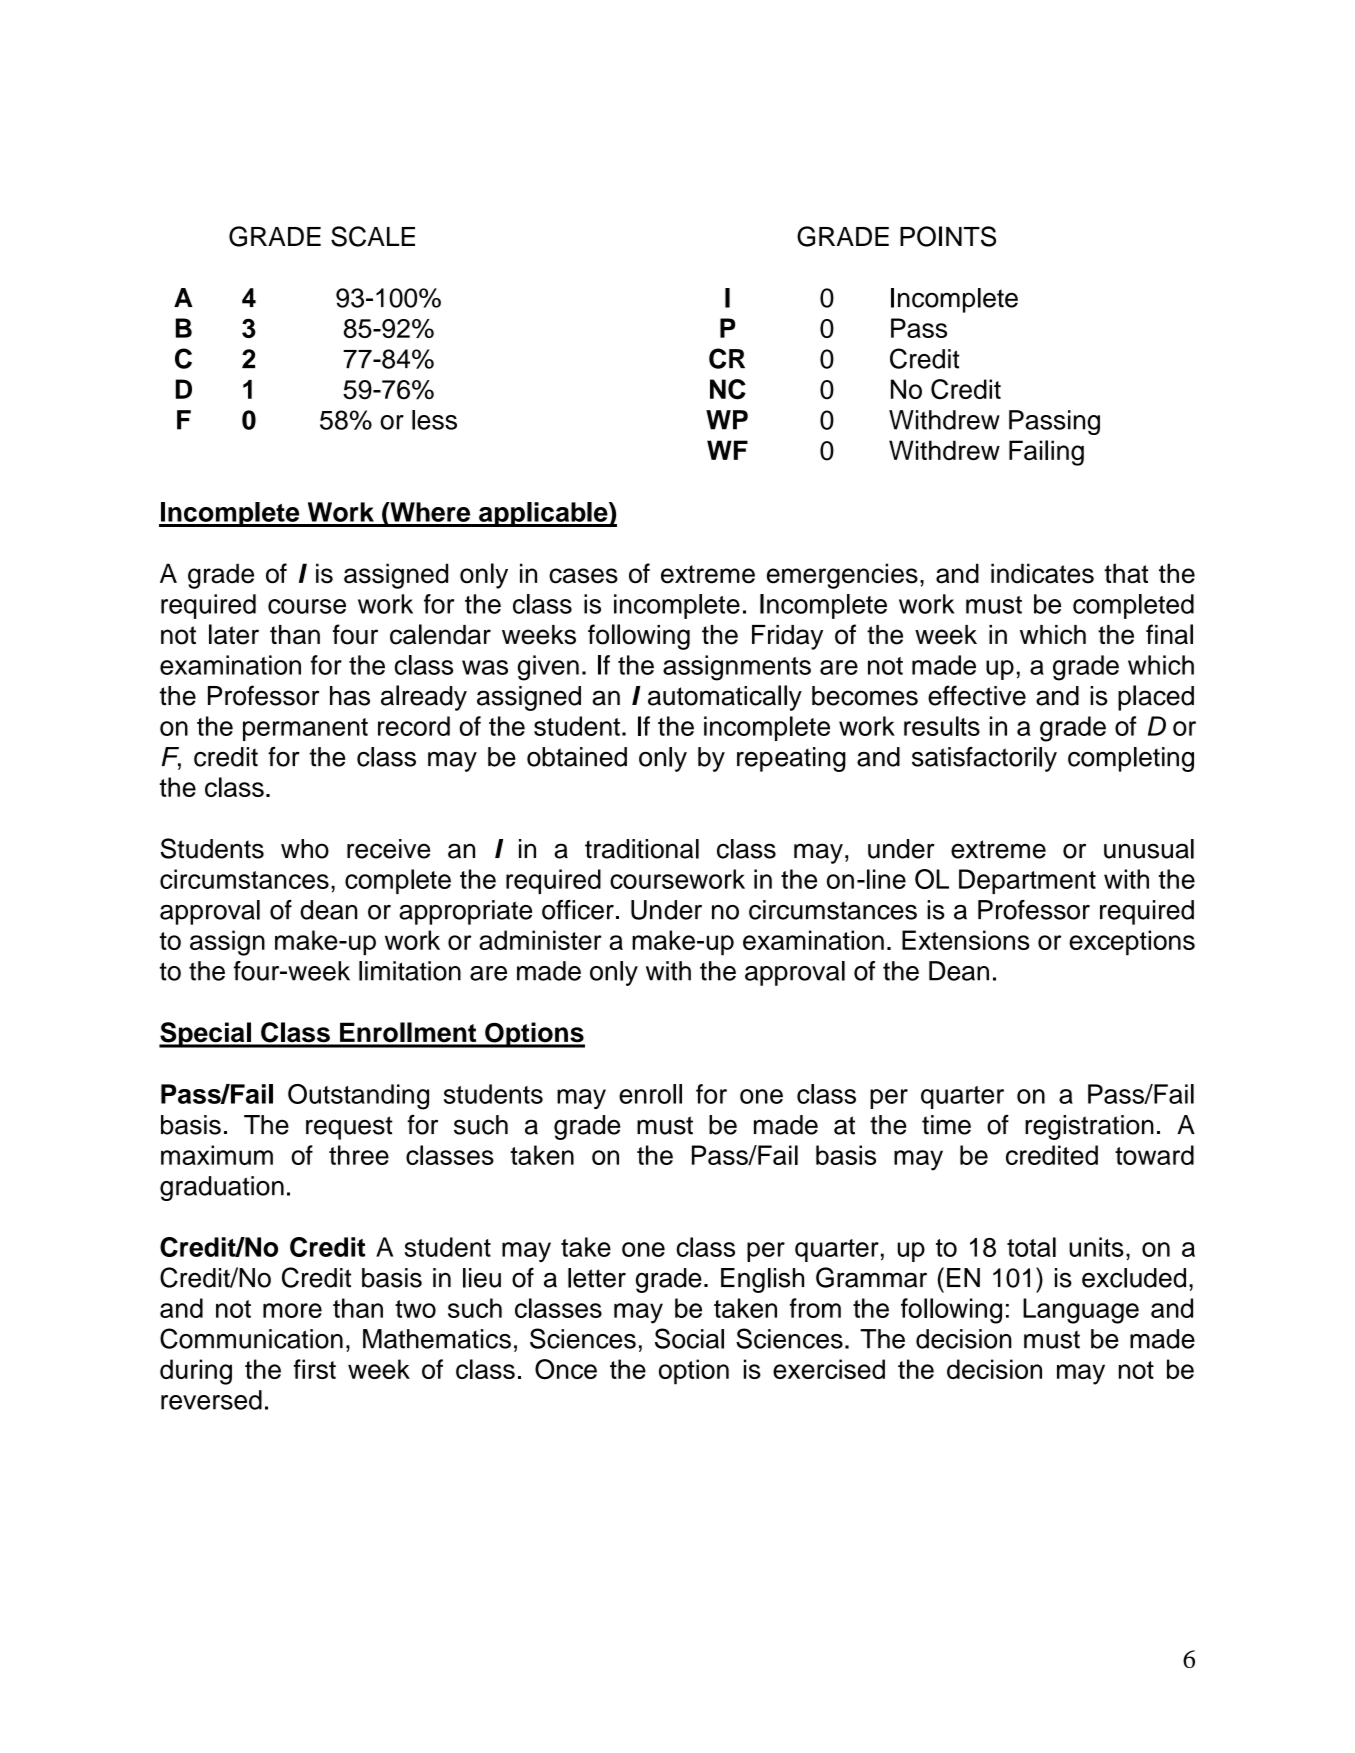  What do you see at coordinates (689, 1338) in the screenshot?
I see `Social` at bounding box center [689, 1338].
